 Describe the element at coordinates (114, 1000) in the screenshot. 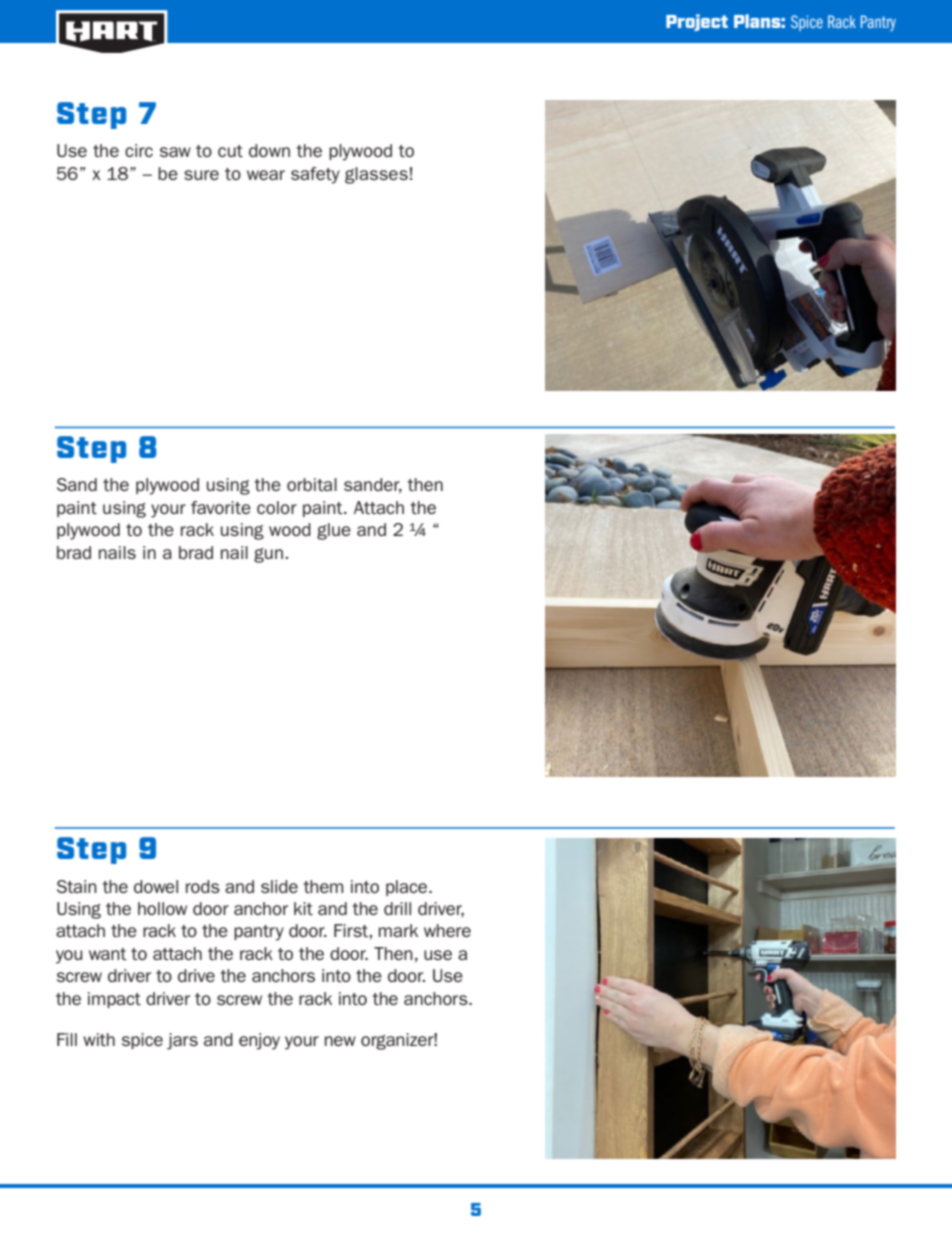

I see `impact` at that location.
